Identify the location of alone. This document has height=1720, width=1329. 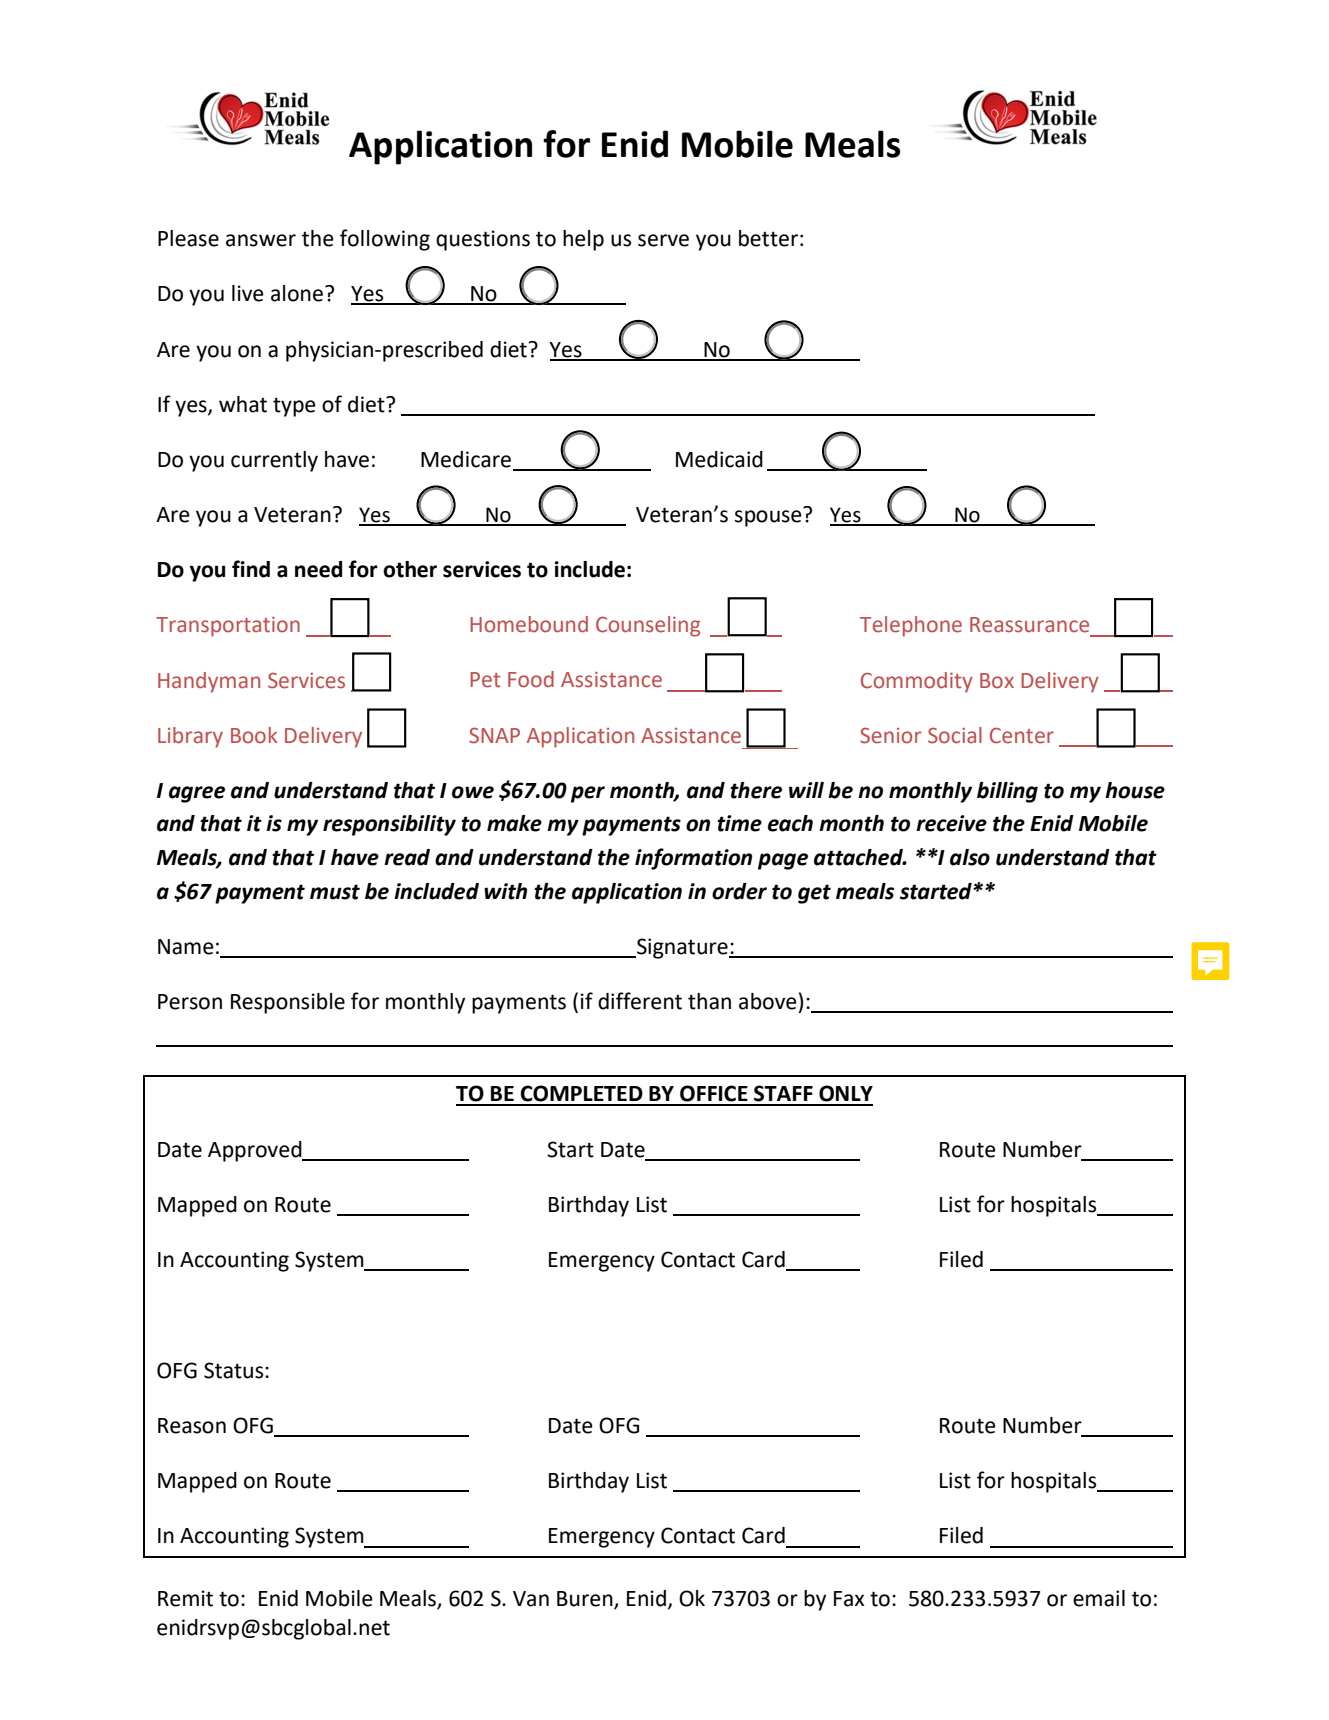
(297, 293).
